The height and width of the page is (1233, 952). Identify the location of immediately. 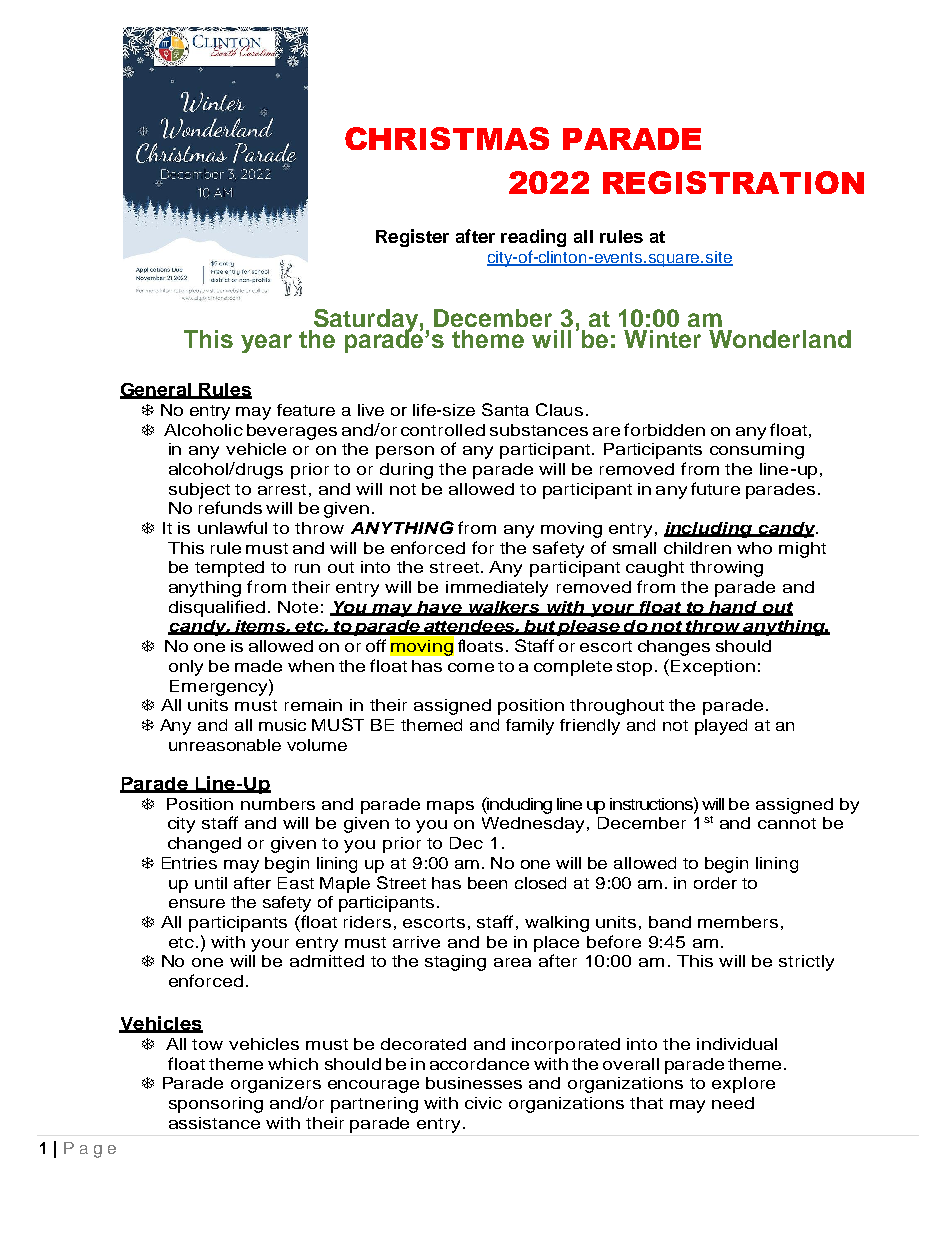
(497, 589).
